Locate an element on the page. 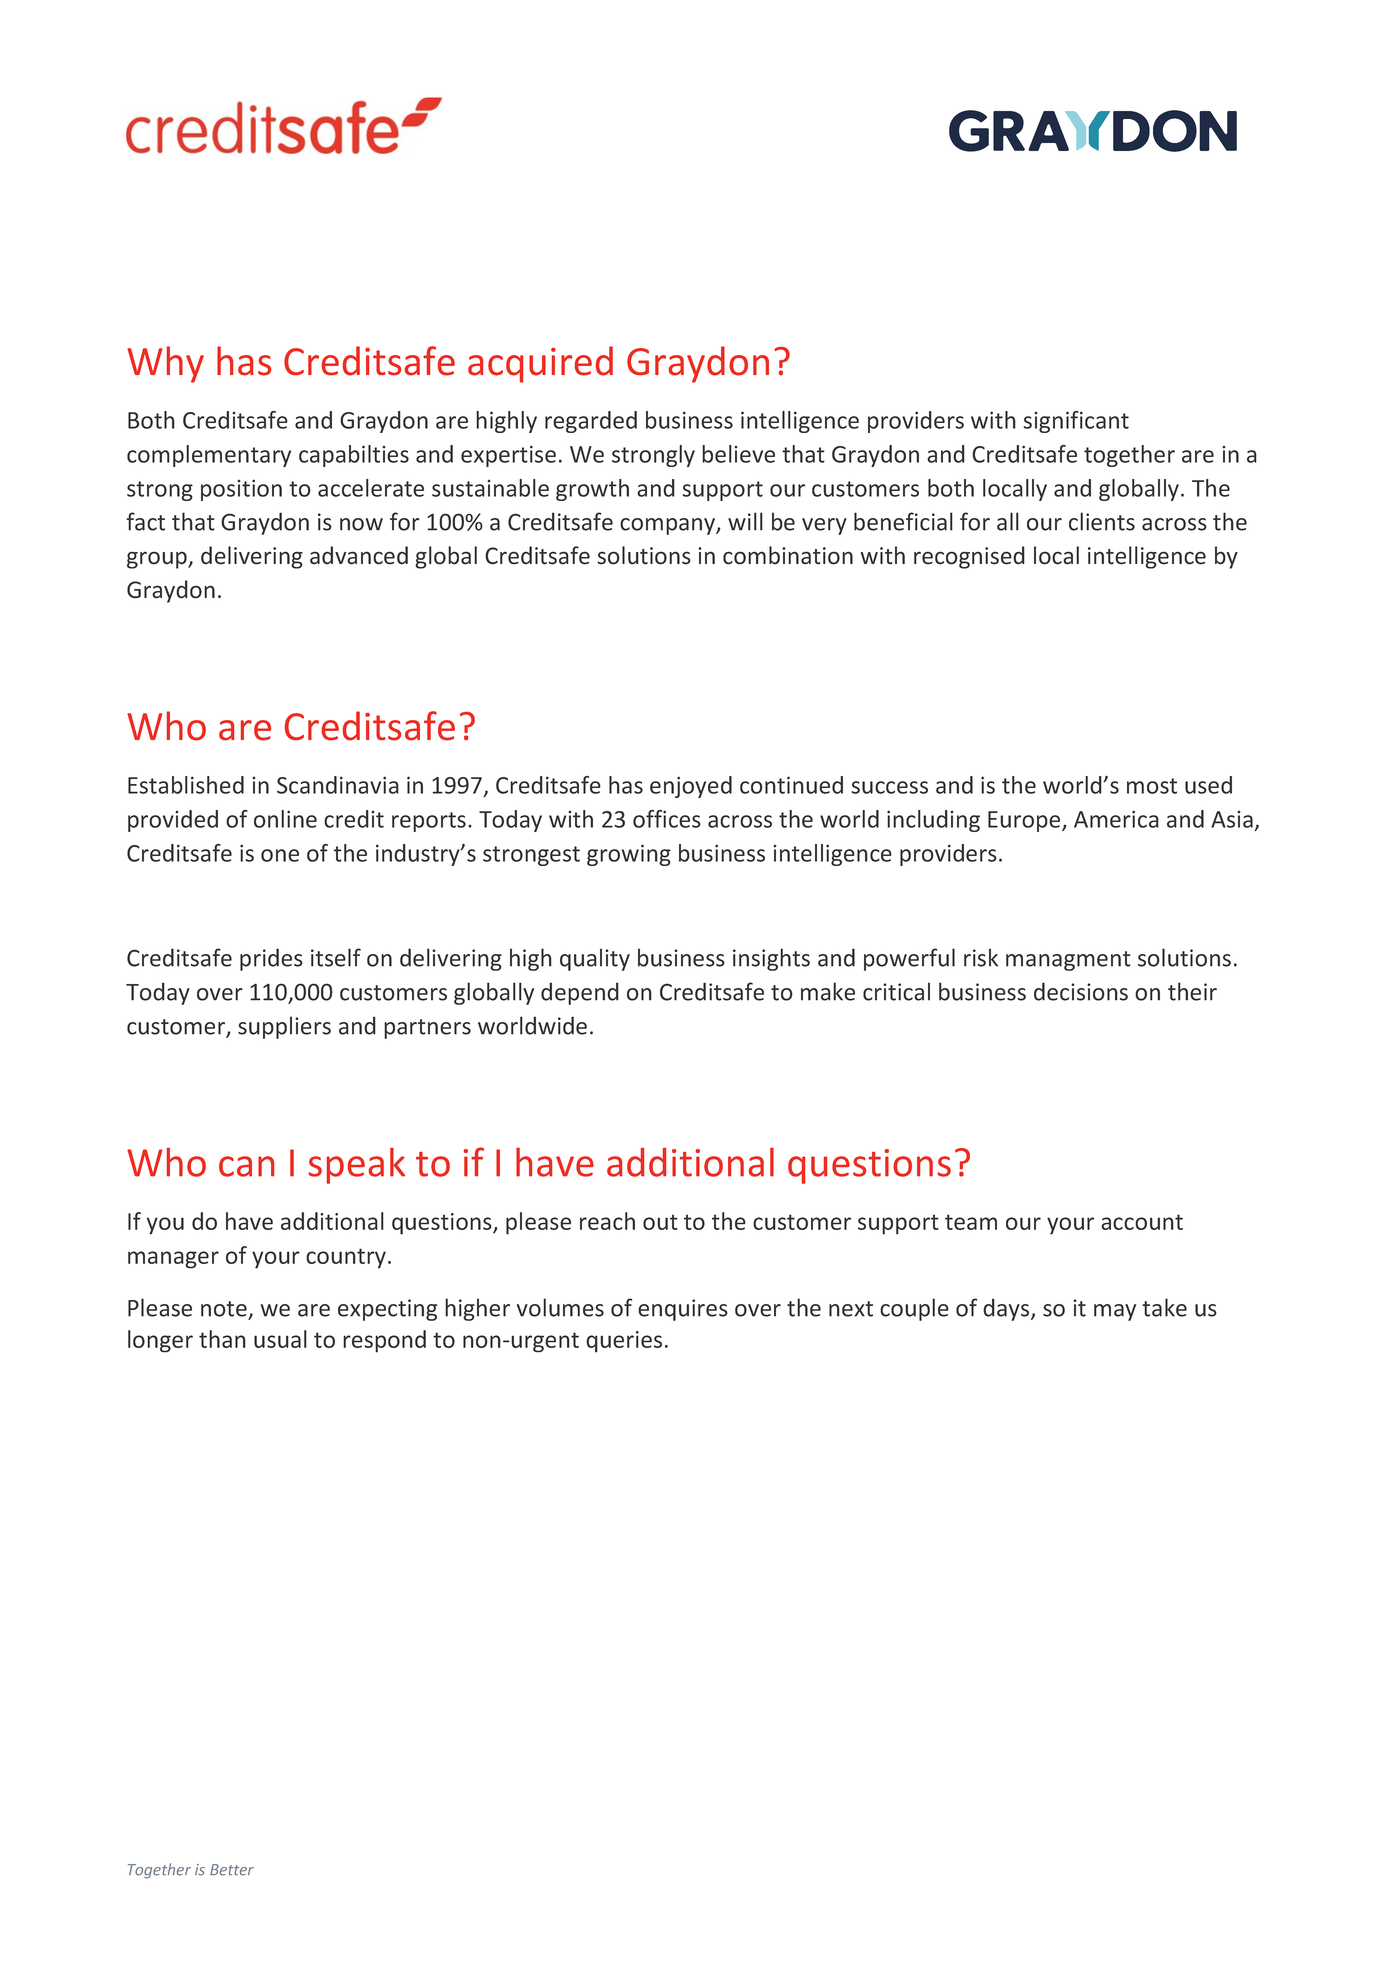 This document has width=1392, height=1968. queries is located at coordinates (624, 1342).
